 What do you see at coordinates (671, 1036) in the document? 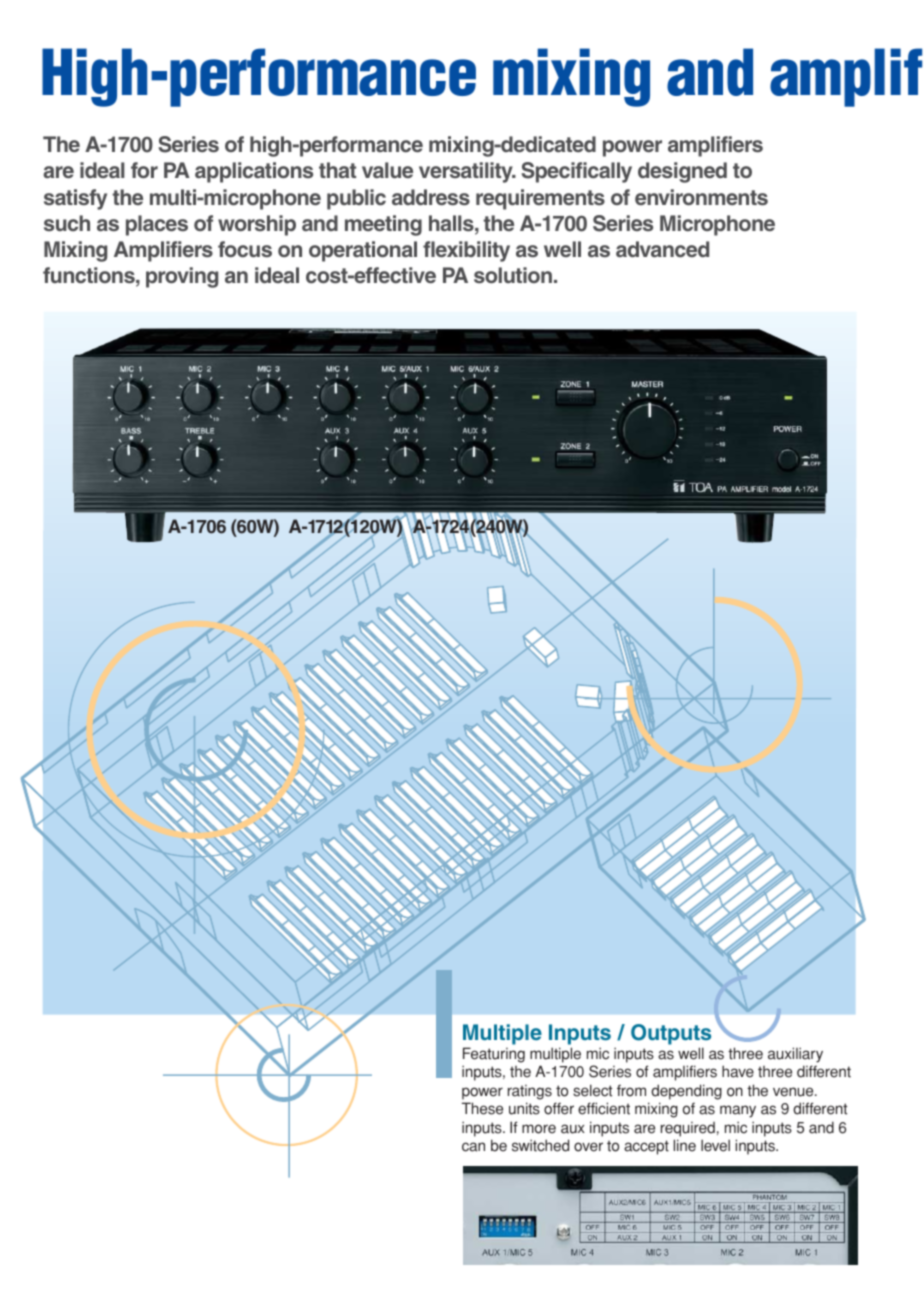
I see `Outputs` at bounding box center [671, 1036].
